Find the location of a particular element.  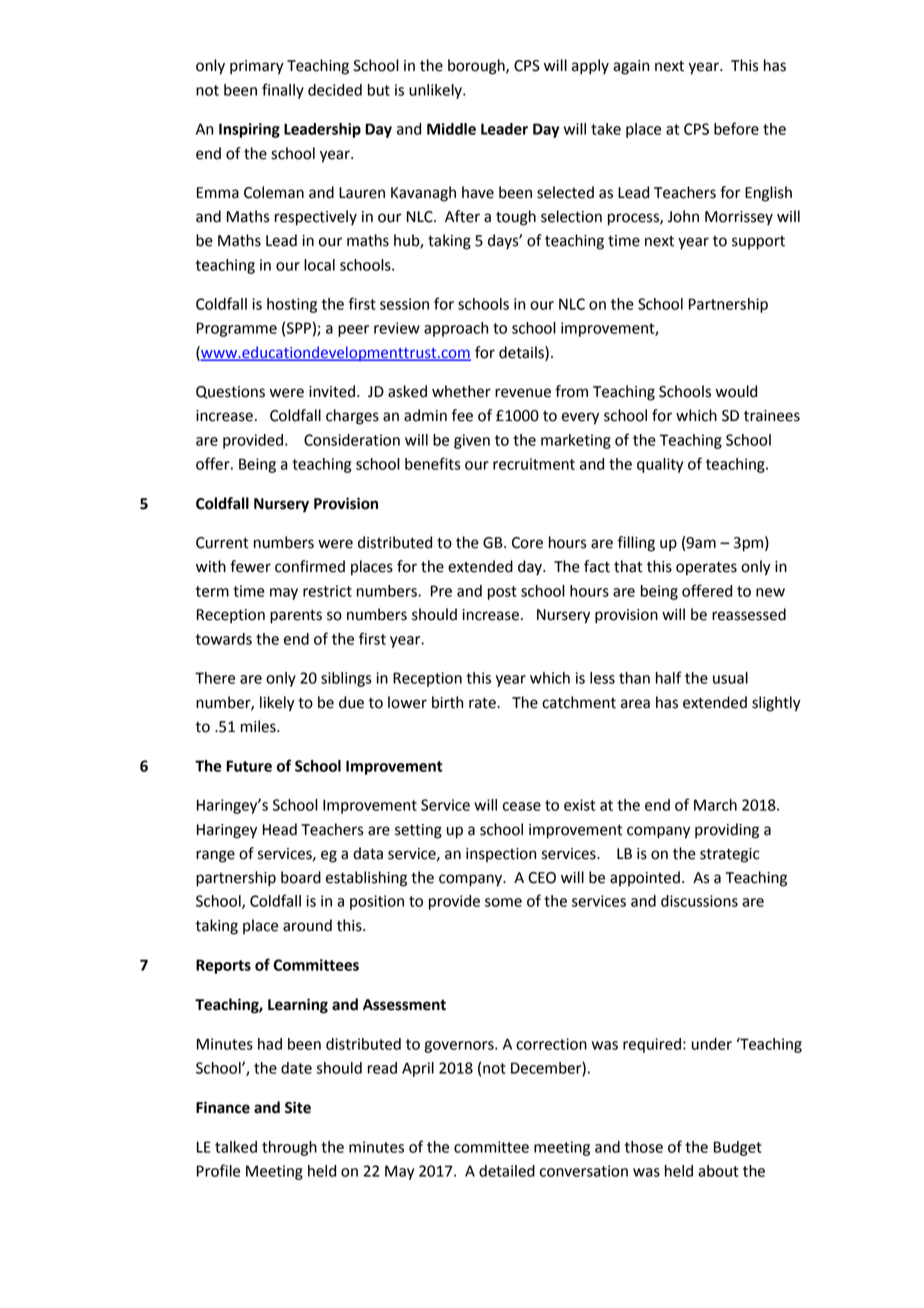

given is located at coordinates (472, 441).
